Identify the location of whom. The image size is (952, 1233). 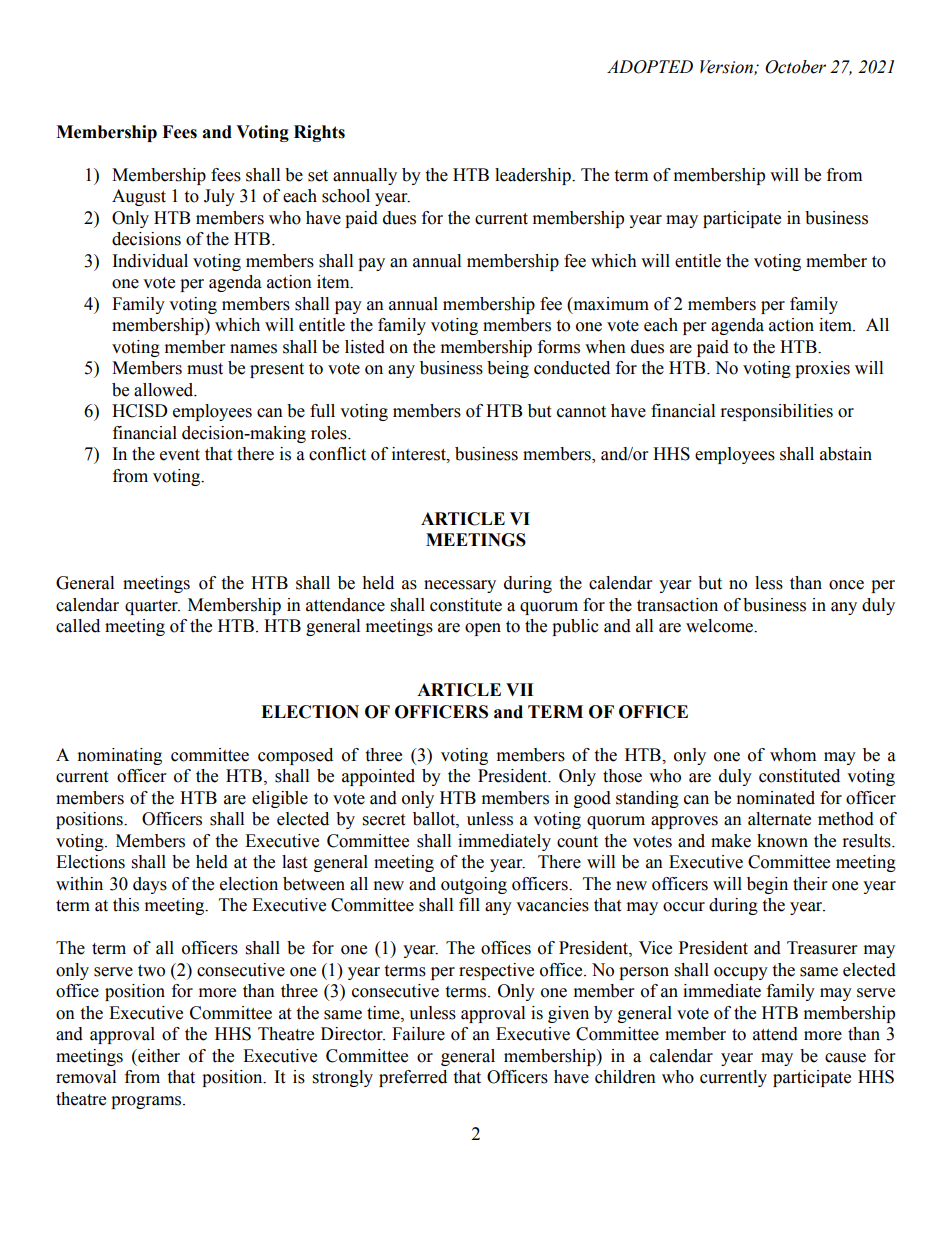
(793, 755).
